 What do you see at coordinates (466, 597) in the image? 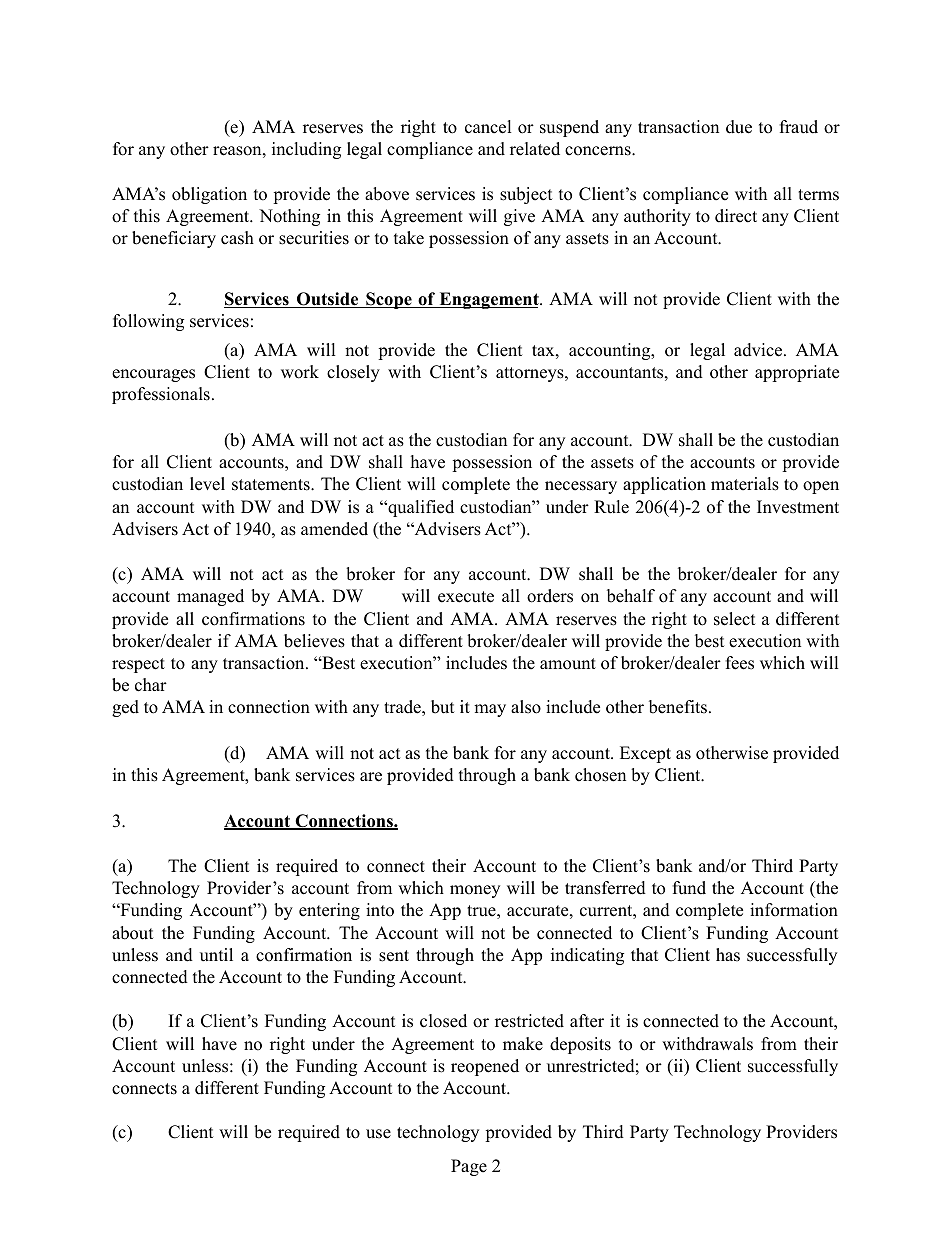
I see `execute` at bounding box center [466, 597].
